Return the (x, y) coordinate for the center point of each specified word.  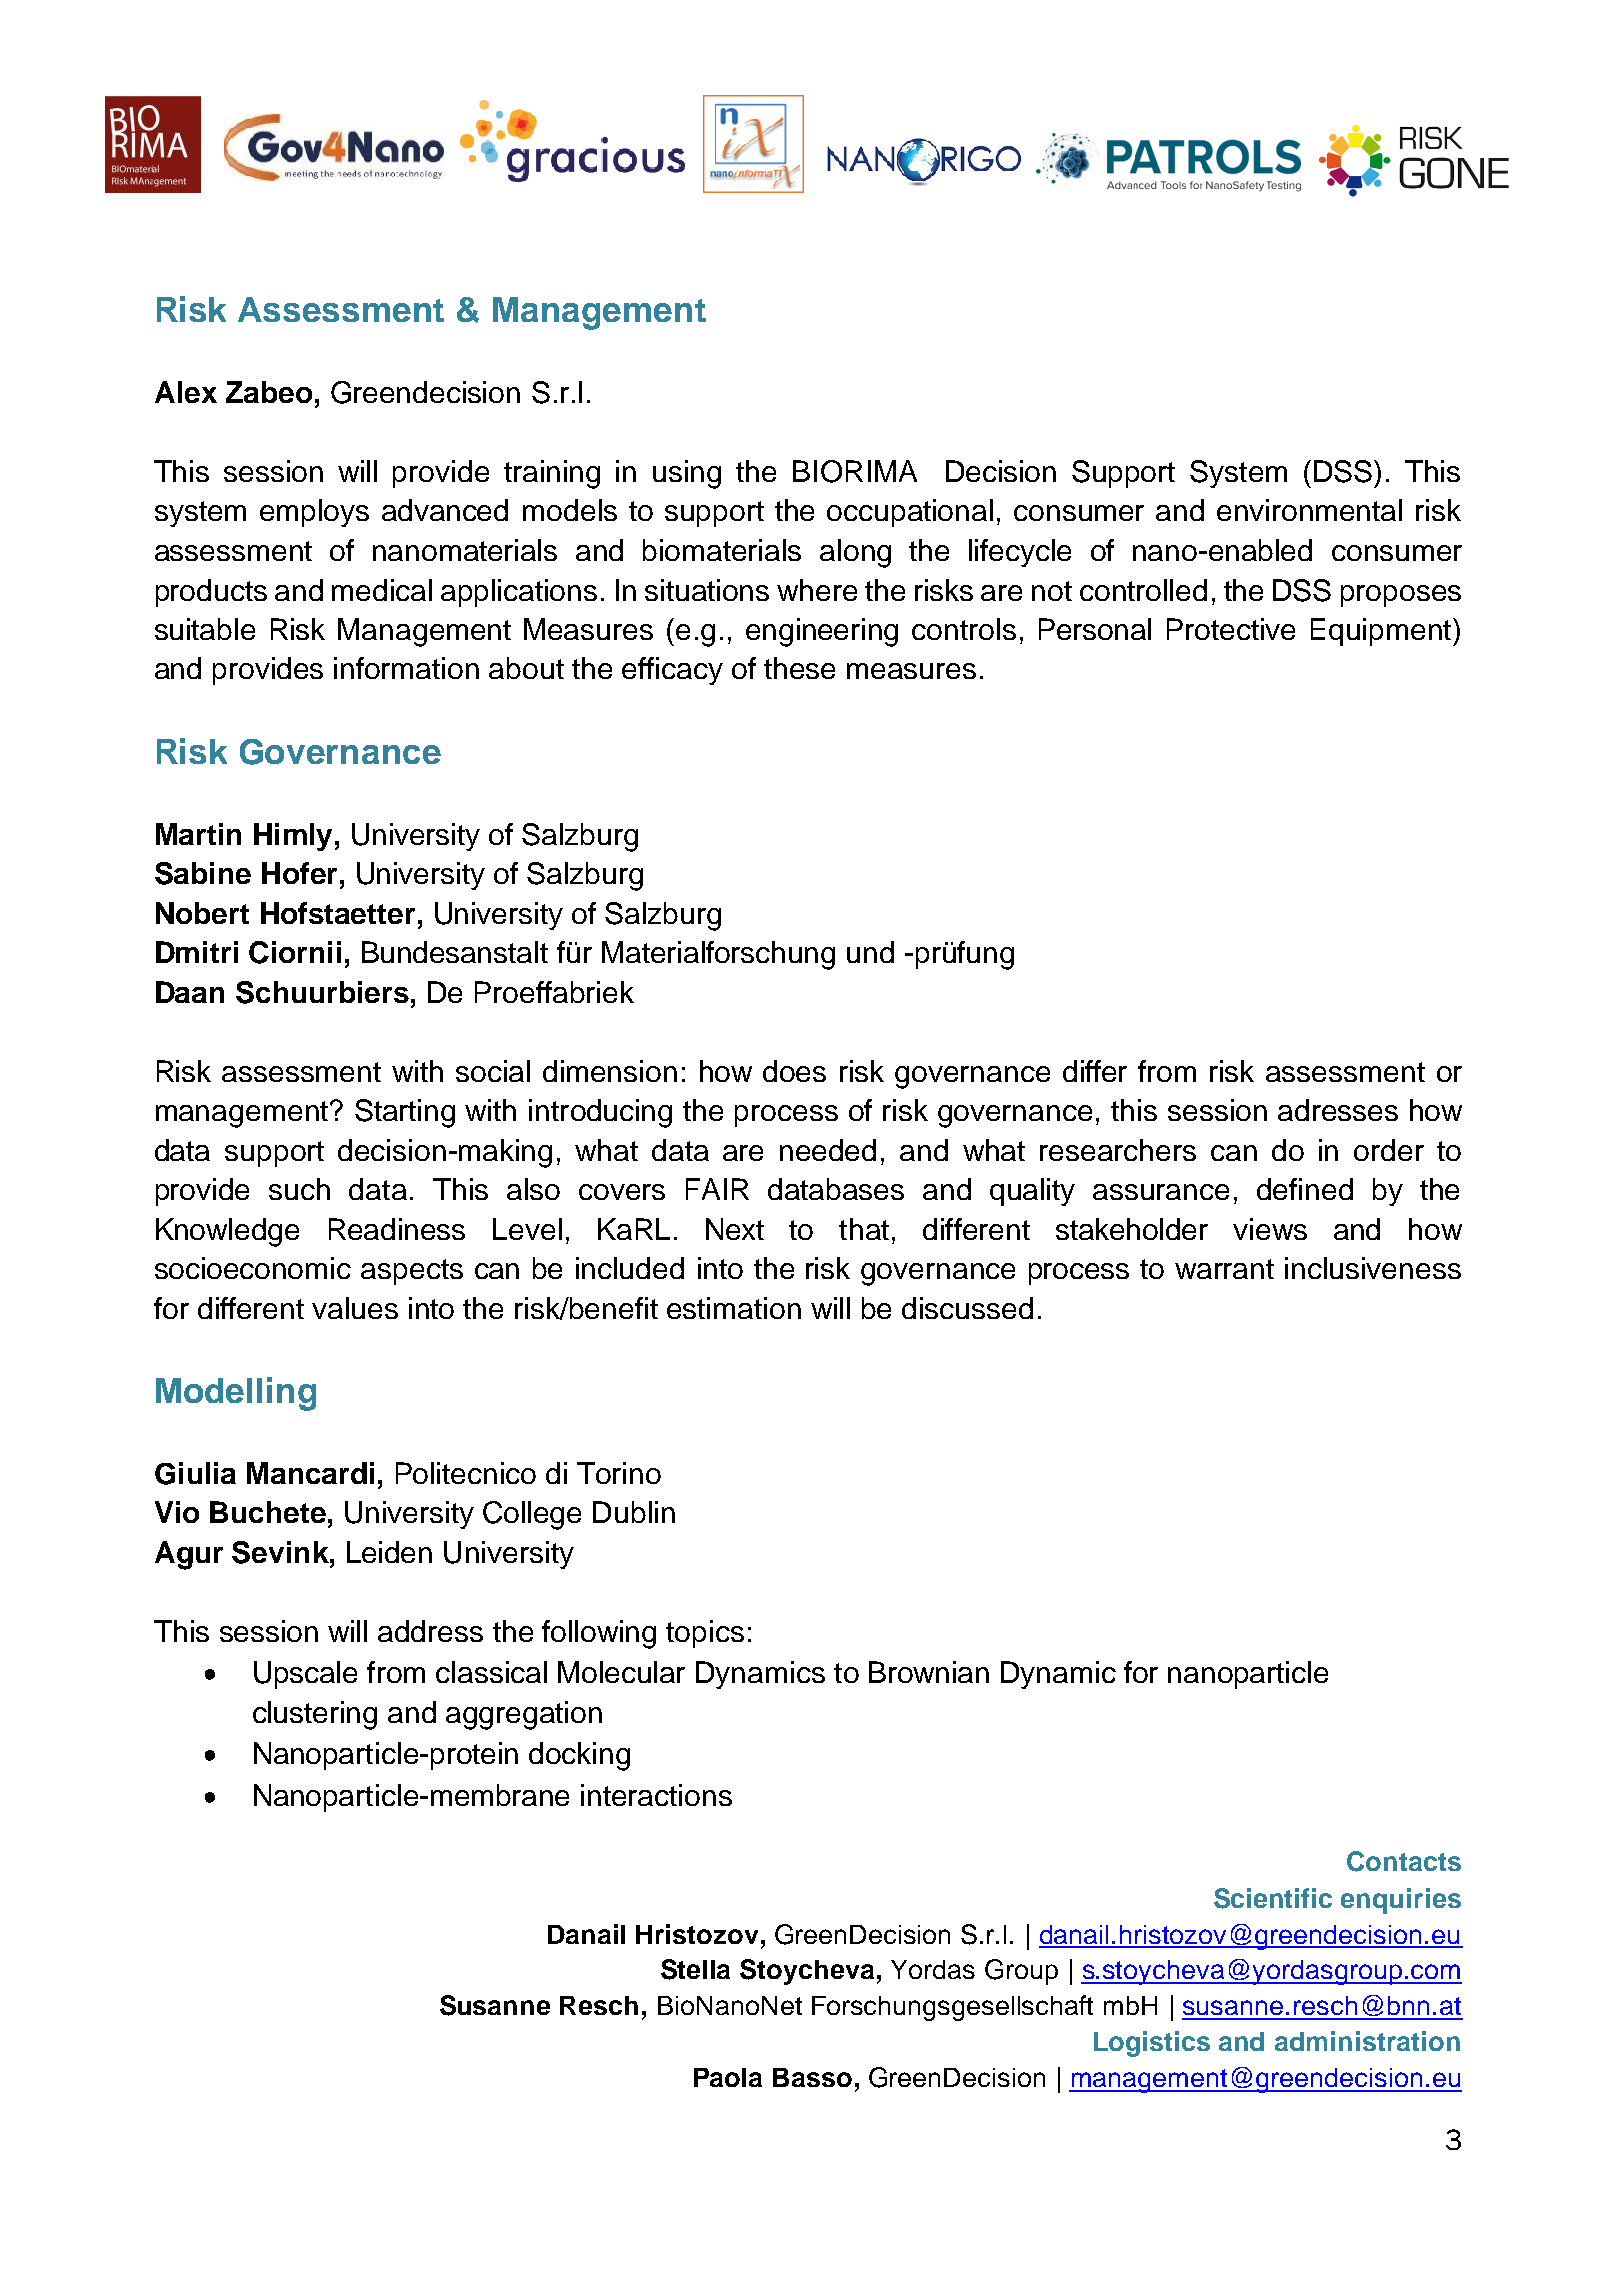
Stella (695, 1969)
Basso (812, 2077)
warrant (1224, 1269)
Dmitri (197, 952)
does (794, 1071)
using (687, 474)
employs (314, 513)
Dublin (634, 1512)
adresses (1338, 1110)
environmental (1309, 510)
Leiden (389, 1552)
